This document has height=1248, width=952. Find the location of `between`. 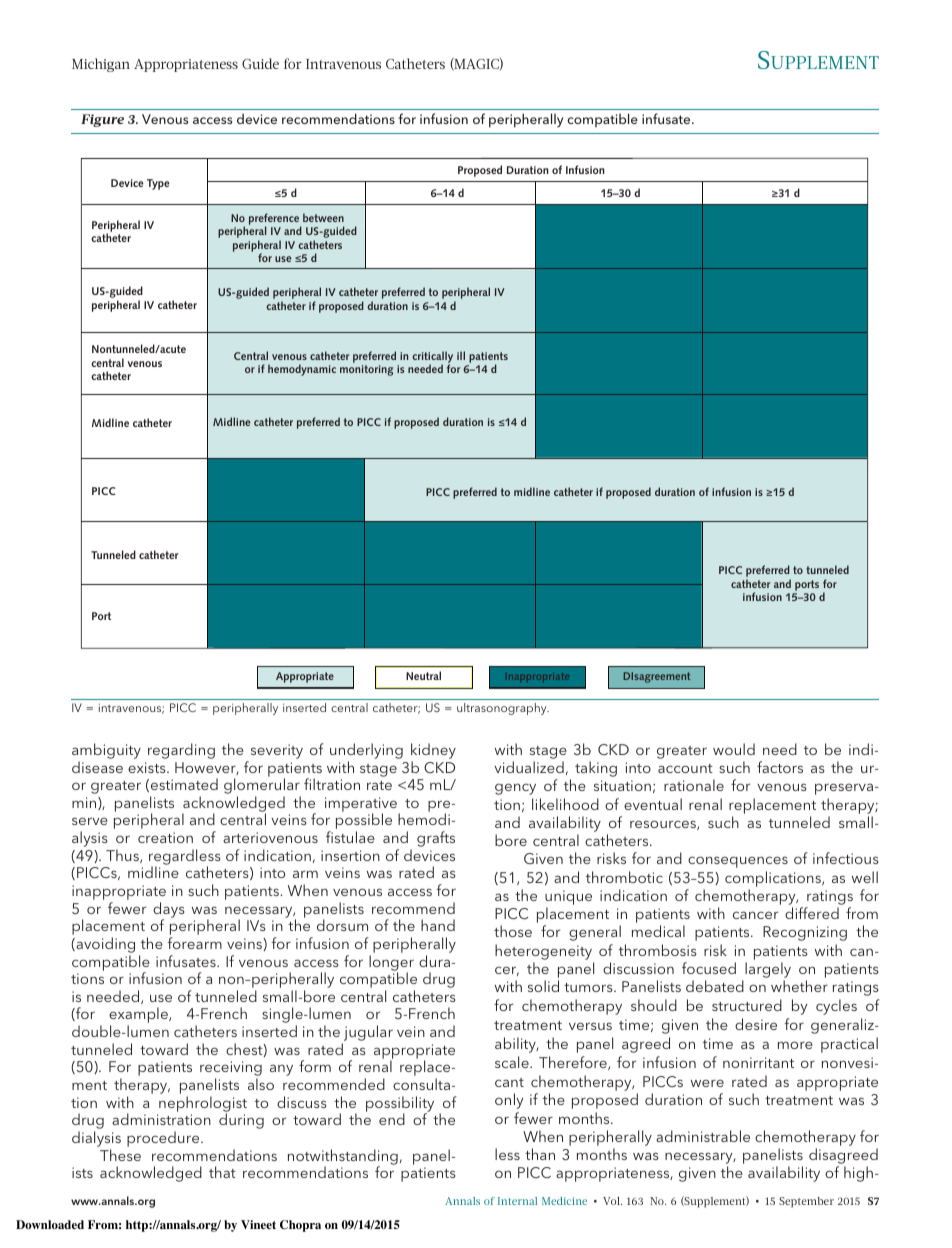

between is located at coordinates (323, 217).
